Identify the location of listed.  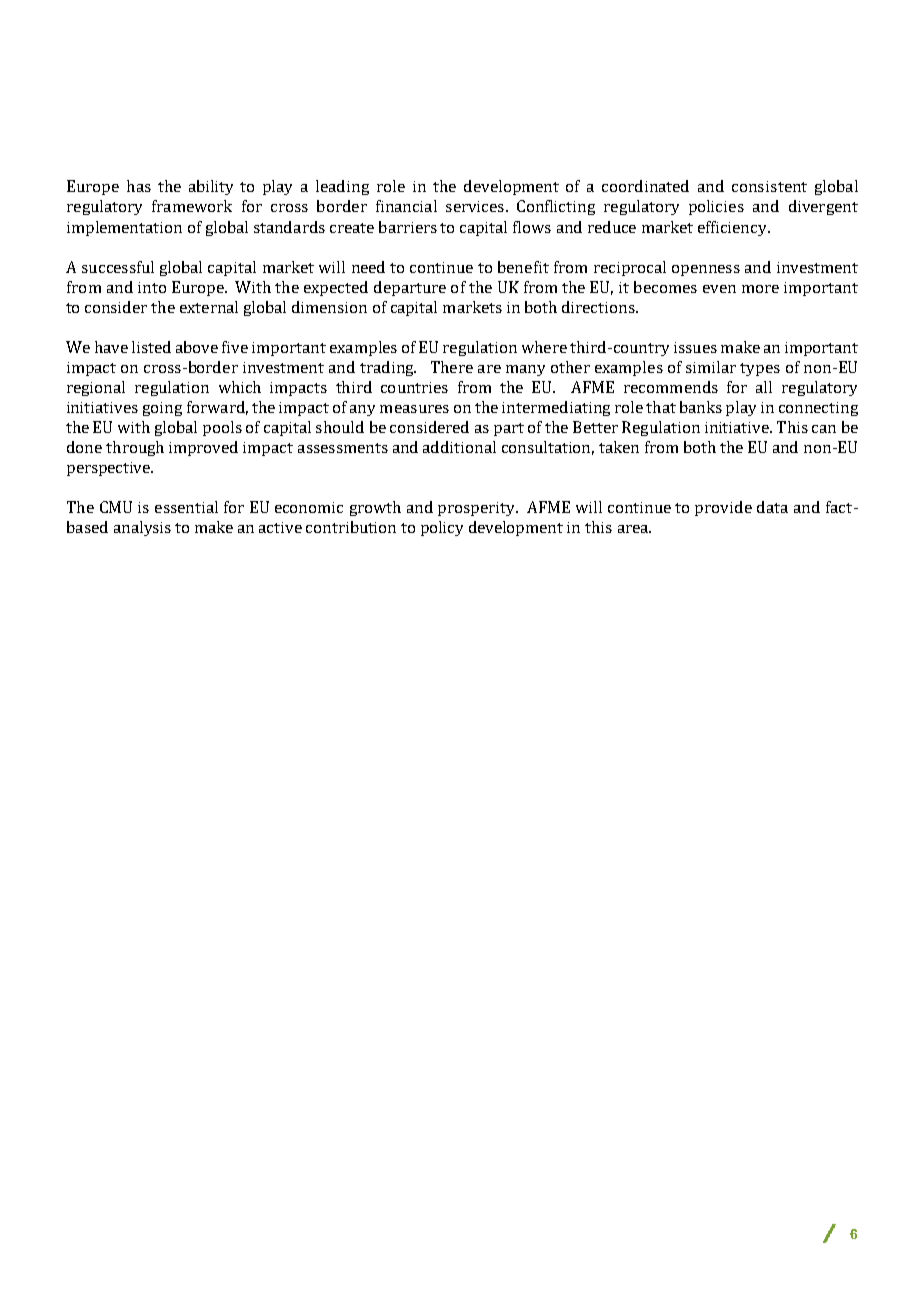
(151, 347).
